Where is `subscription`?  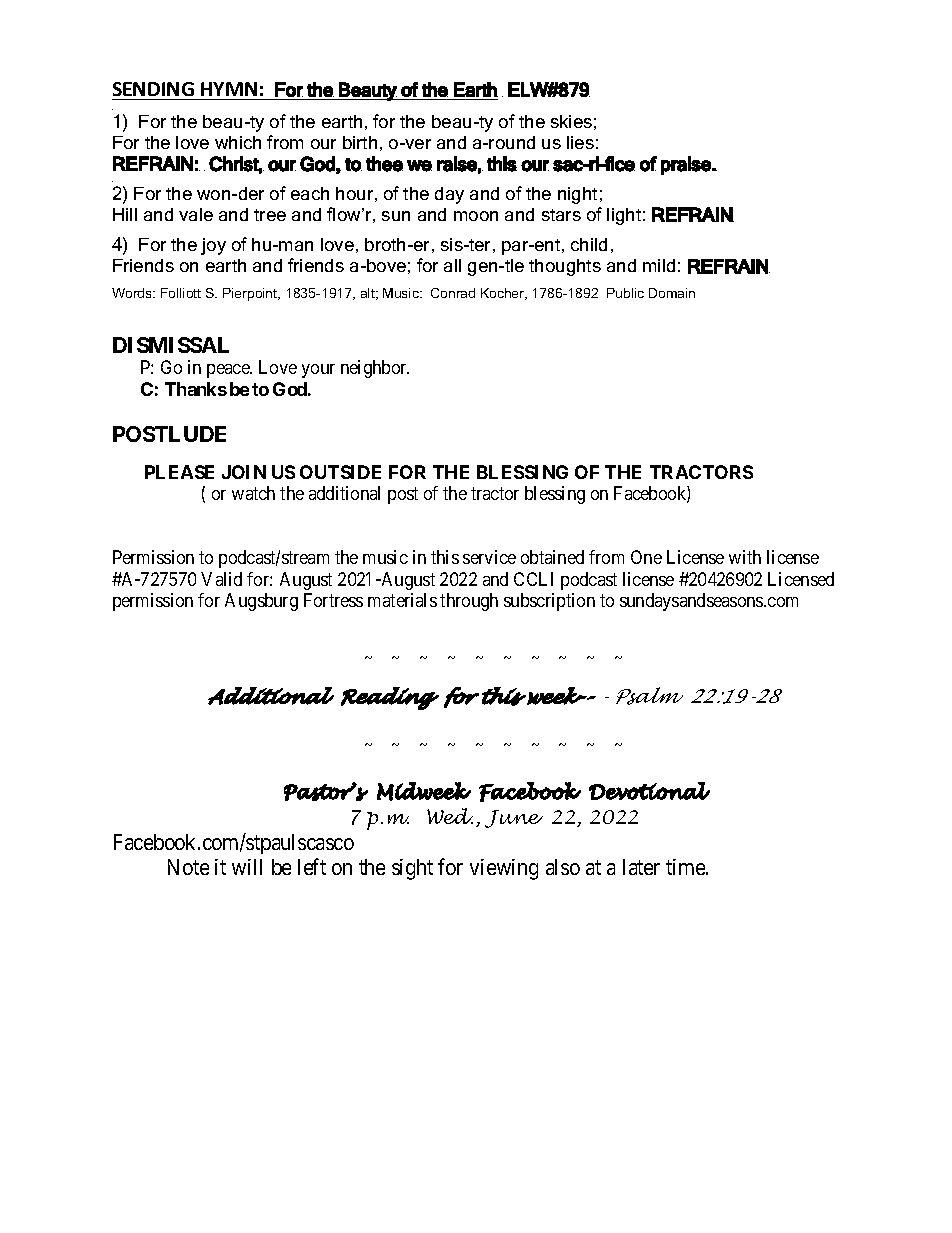
subscription is located at coordinates (549, 602).
